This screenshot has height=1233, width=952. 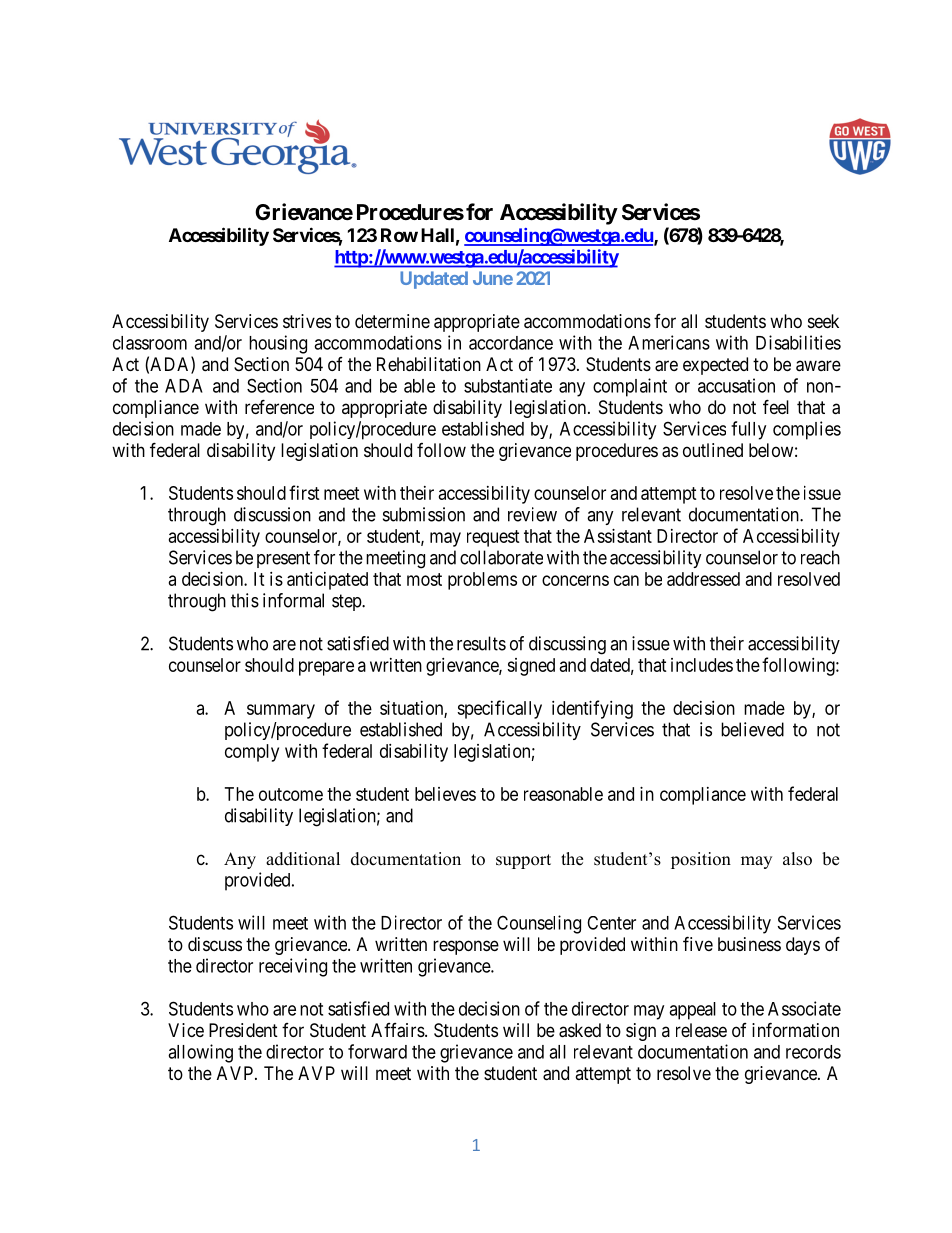 I want to click on includes, so click(x=702, y=665).
